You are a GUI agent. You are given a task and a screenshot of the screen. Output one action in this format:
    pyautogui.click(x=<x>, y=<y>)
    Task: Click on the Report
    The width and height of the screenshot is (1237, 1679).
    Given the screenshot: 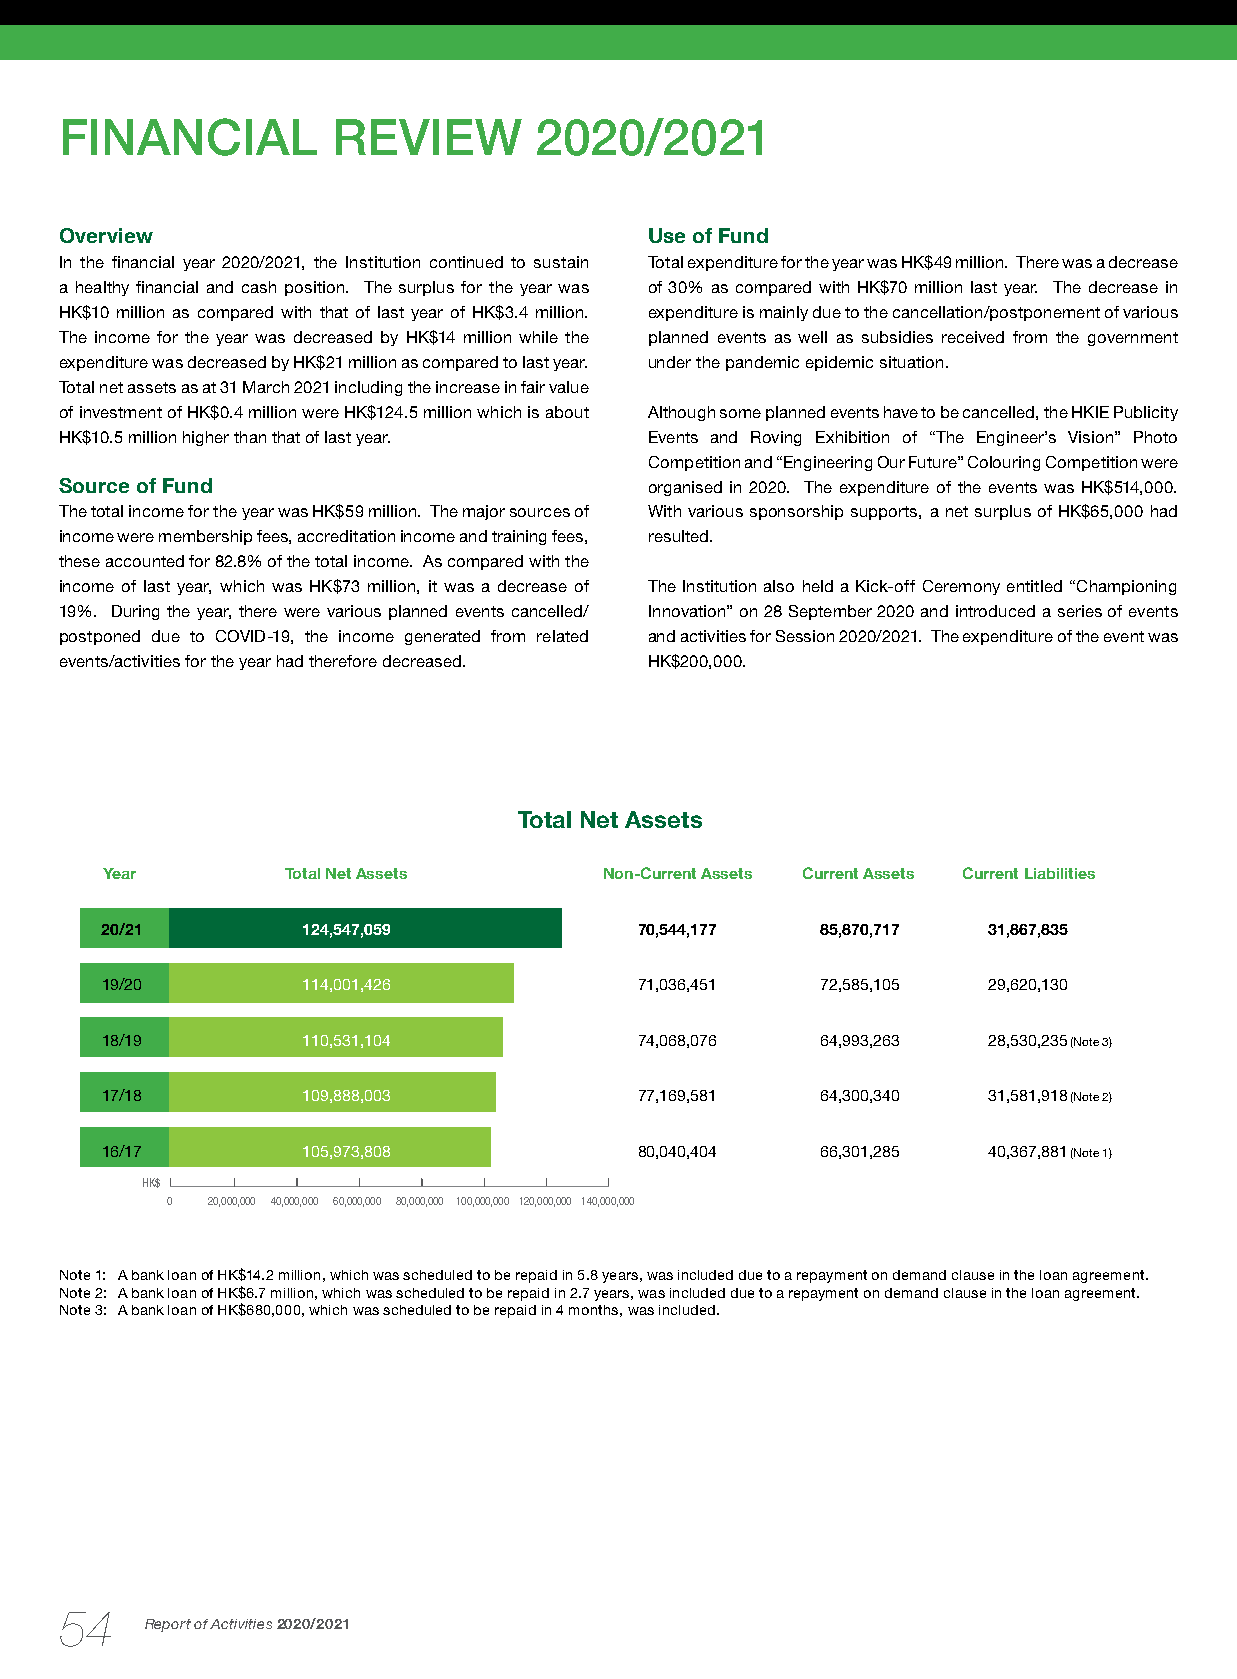 What is the action you would take?
    pyautogui.click(x=168, y=1625)
